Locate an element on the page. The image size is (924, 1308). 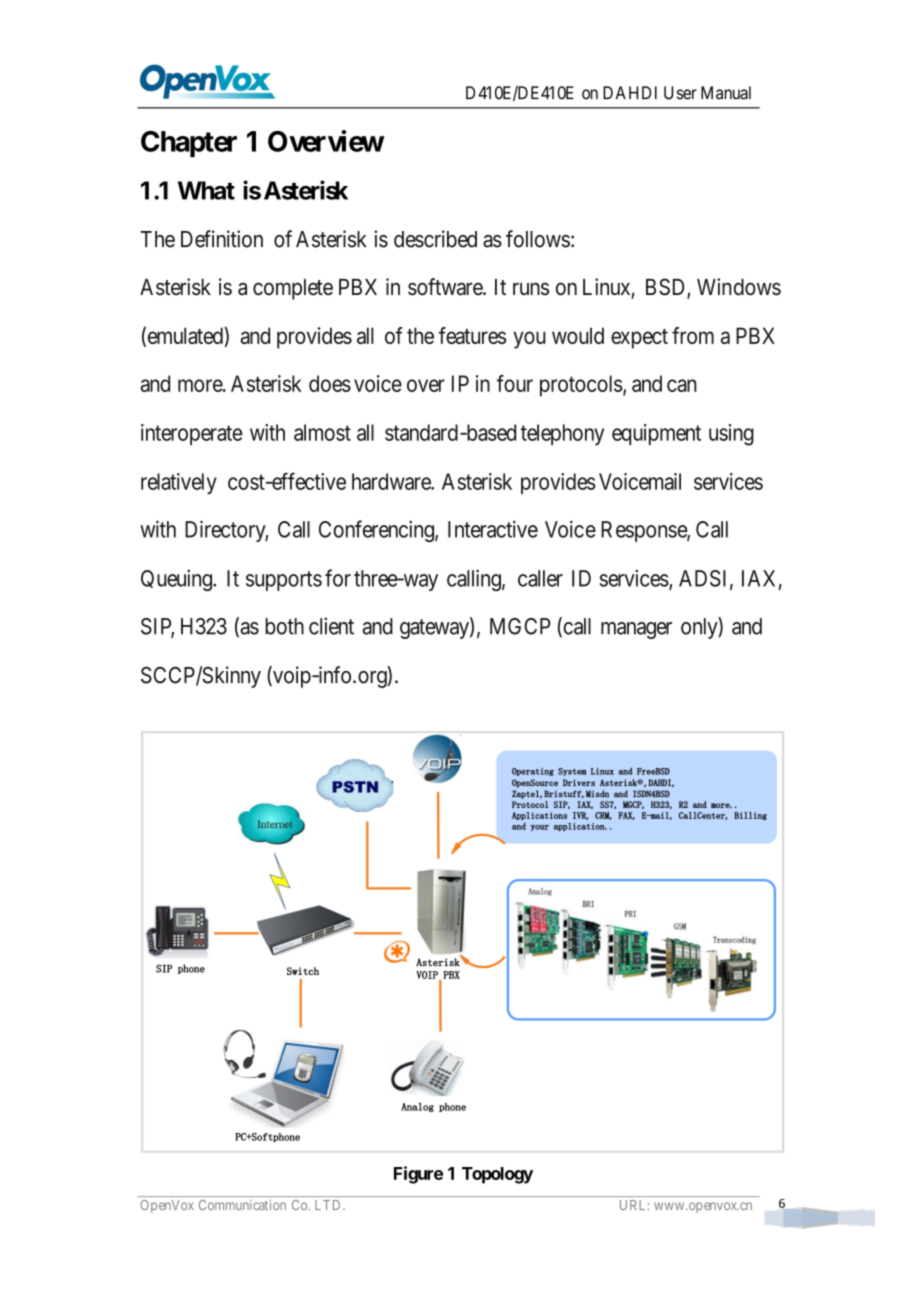
Interactive is located at coordinates (493, 529).
